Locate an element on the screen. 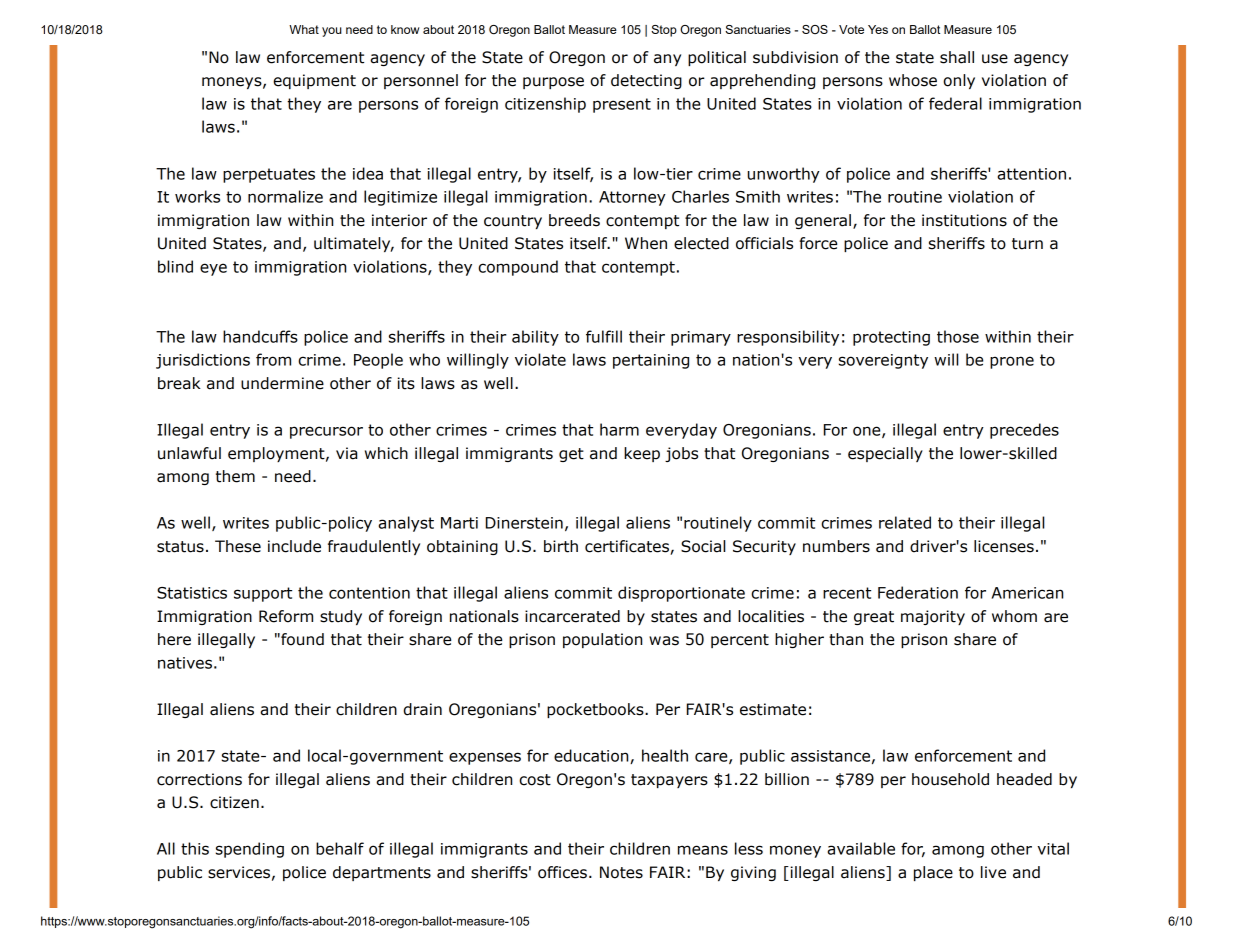  those is located at coordinates (958, 336).
